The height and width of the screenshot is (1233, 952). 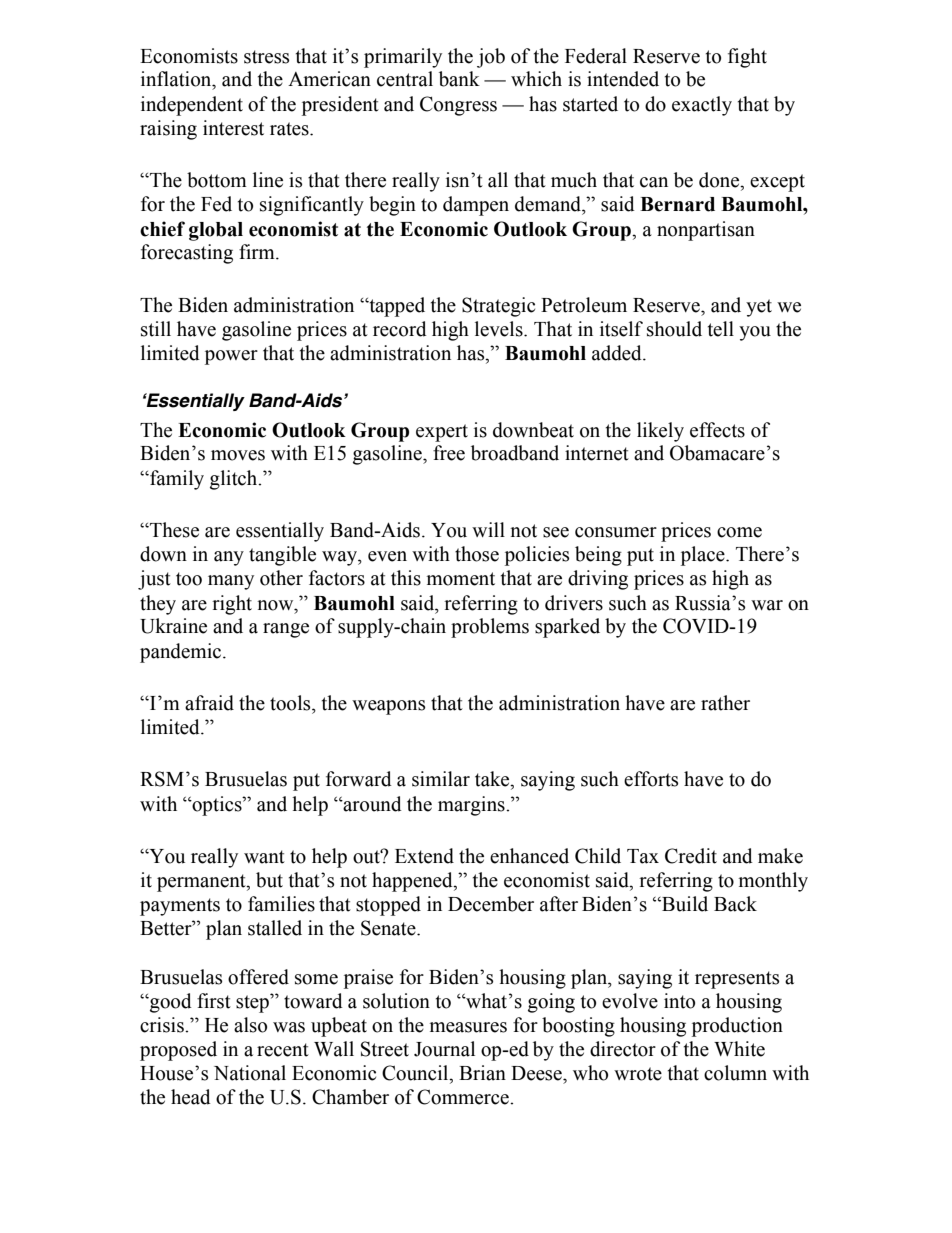 What do you see at coordinates (717, 430) in the screenshot?
I see `effects` at bounding box center [717, 430].
